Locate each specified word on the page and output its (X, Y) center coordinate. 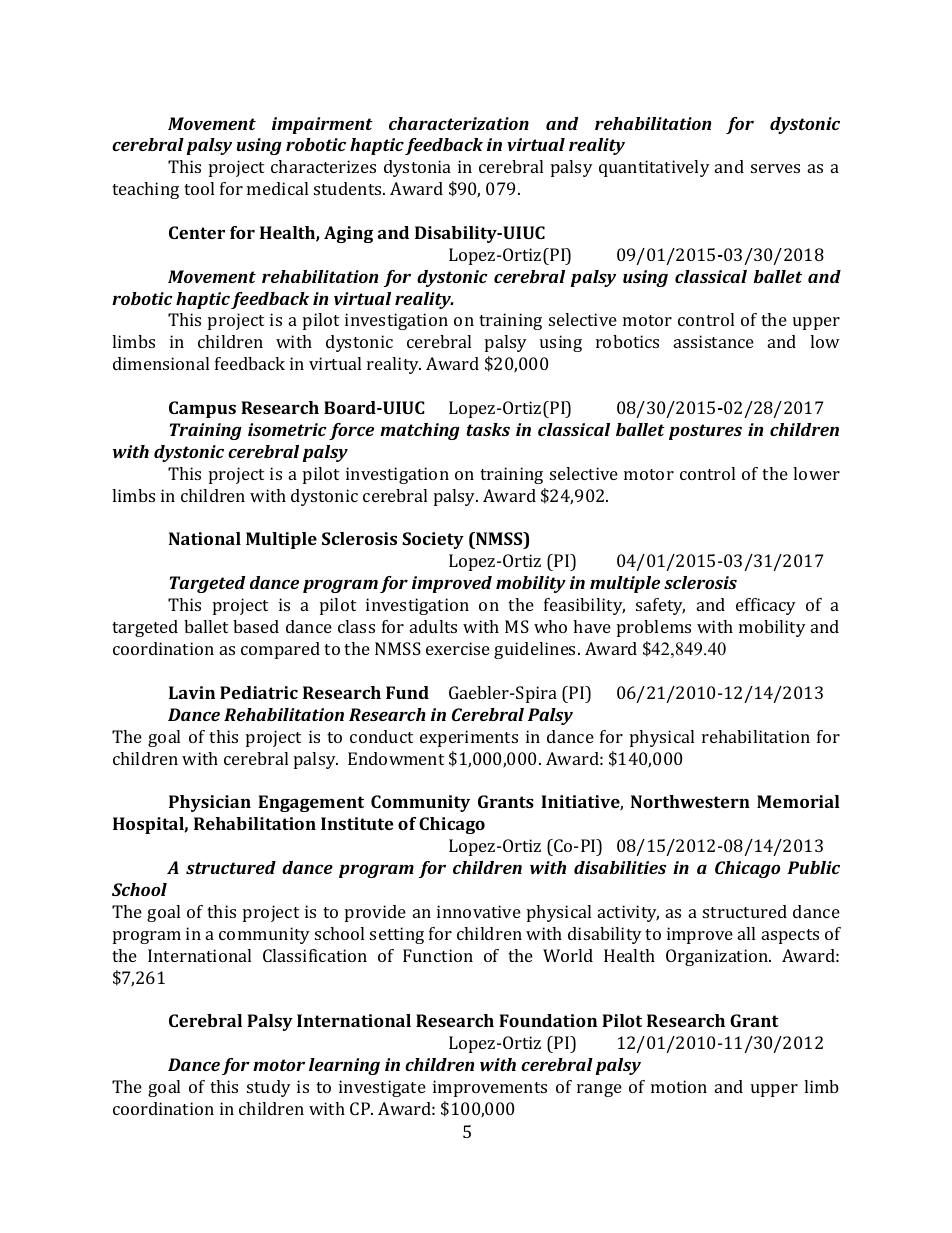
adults (433, 626)
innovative (479, 911)
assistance (714, 341)
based (256, 626)
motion (679, 1086)
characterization (459, 123)
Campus (202, 409)
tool (199, 188)
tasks (488, 429)
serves (775, 168)
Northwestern (690, 801)
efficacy (766, 606)
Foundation (548, 1020)
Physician (210, 803)
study (269, 1088)
